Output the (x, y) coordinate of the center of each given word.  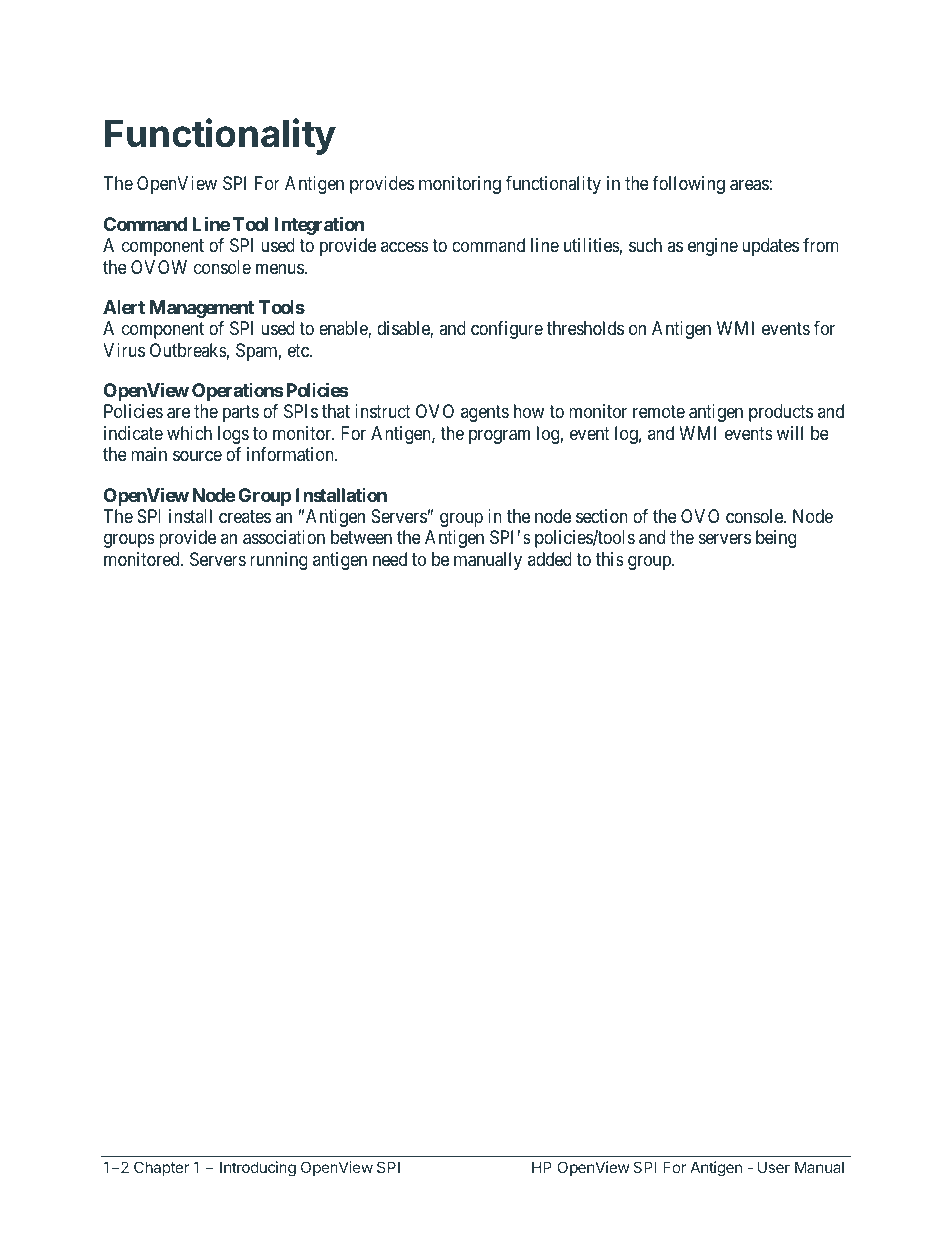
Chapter (161, 1168)
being (776, 539)
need (390, 559)
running (279, 561)
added (550, 559)
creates (245, 516)
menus (280, 268)
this (610, 559)
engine (713, 247)
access (405, 247)
